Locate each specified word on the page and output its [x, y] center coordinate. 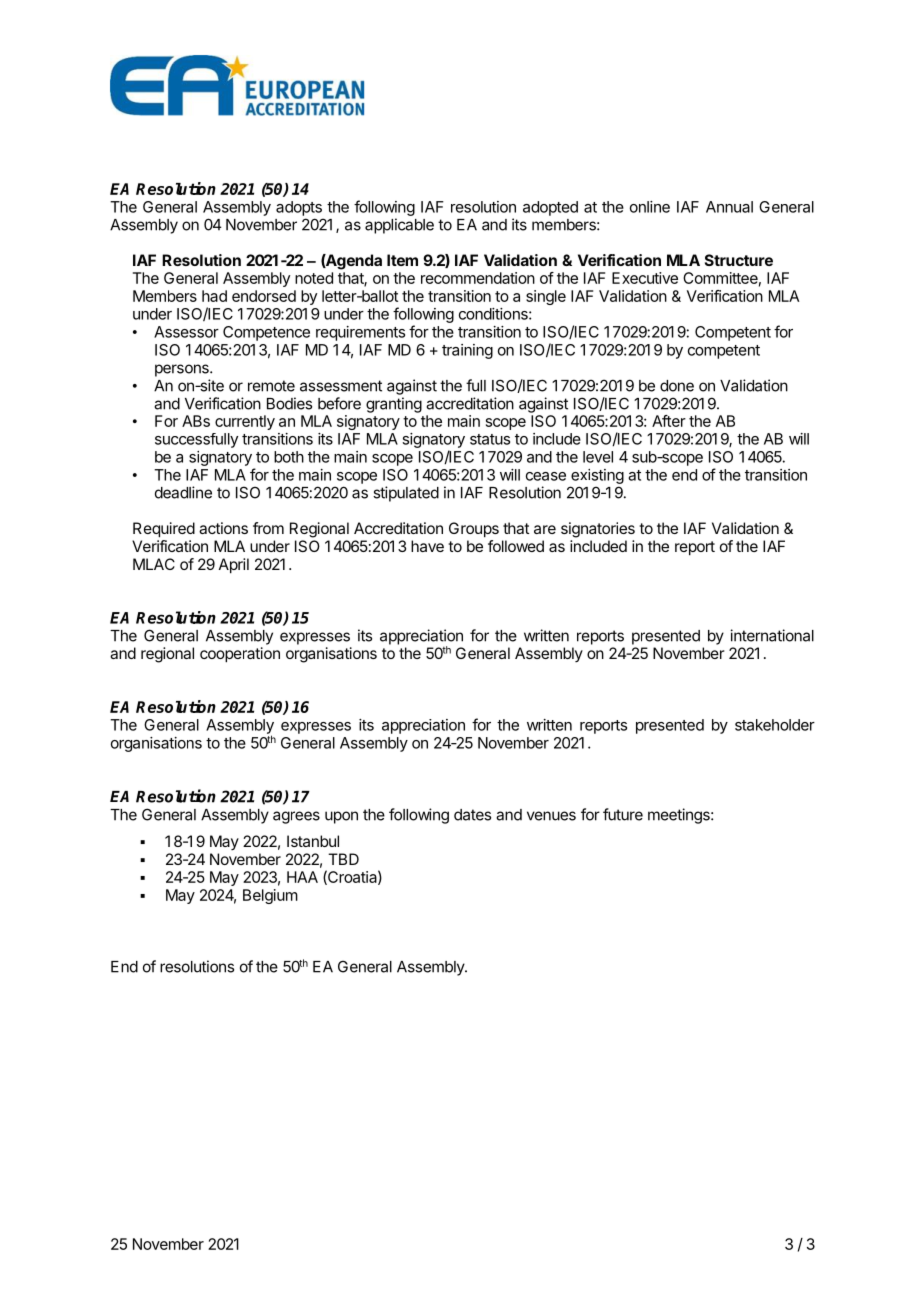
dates [472, 815]
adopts [299, 208]
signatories [598, 530]
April [234, 566]
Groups [474, 530]
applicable [399, 226]
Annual [729, 207]
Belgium [270, 896]
